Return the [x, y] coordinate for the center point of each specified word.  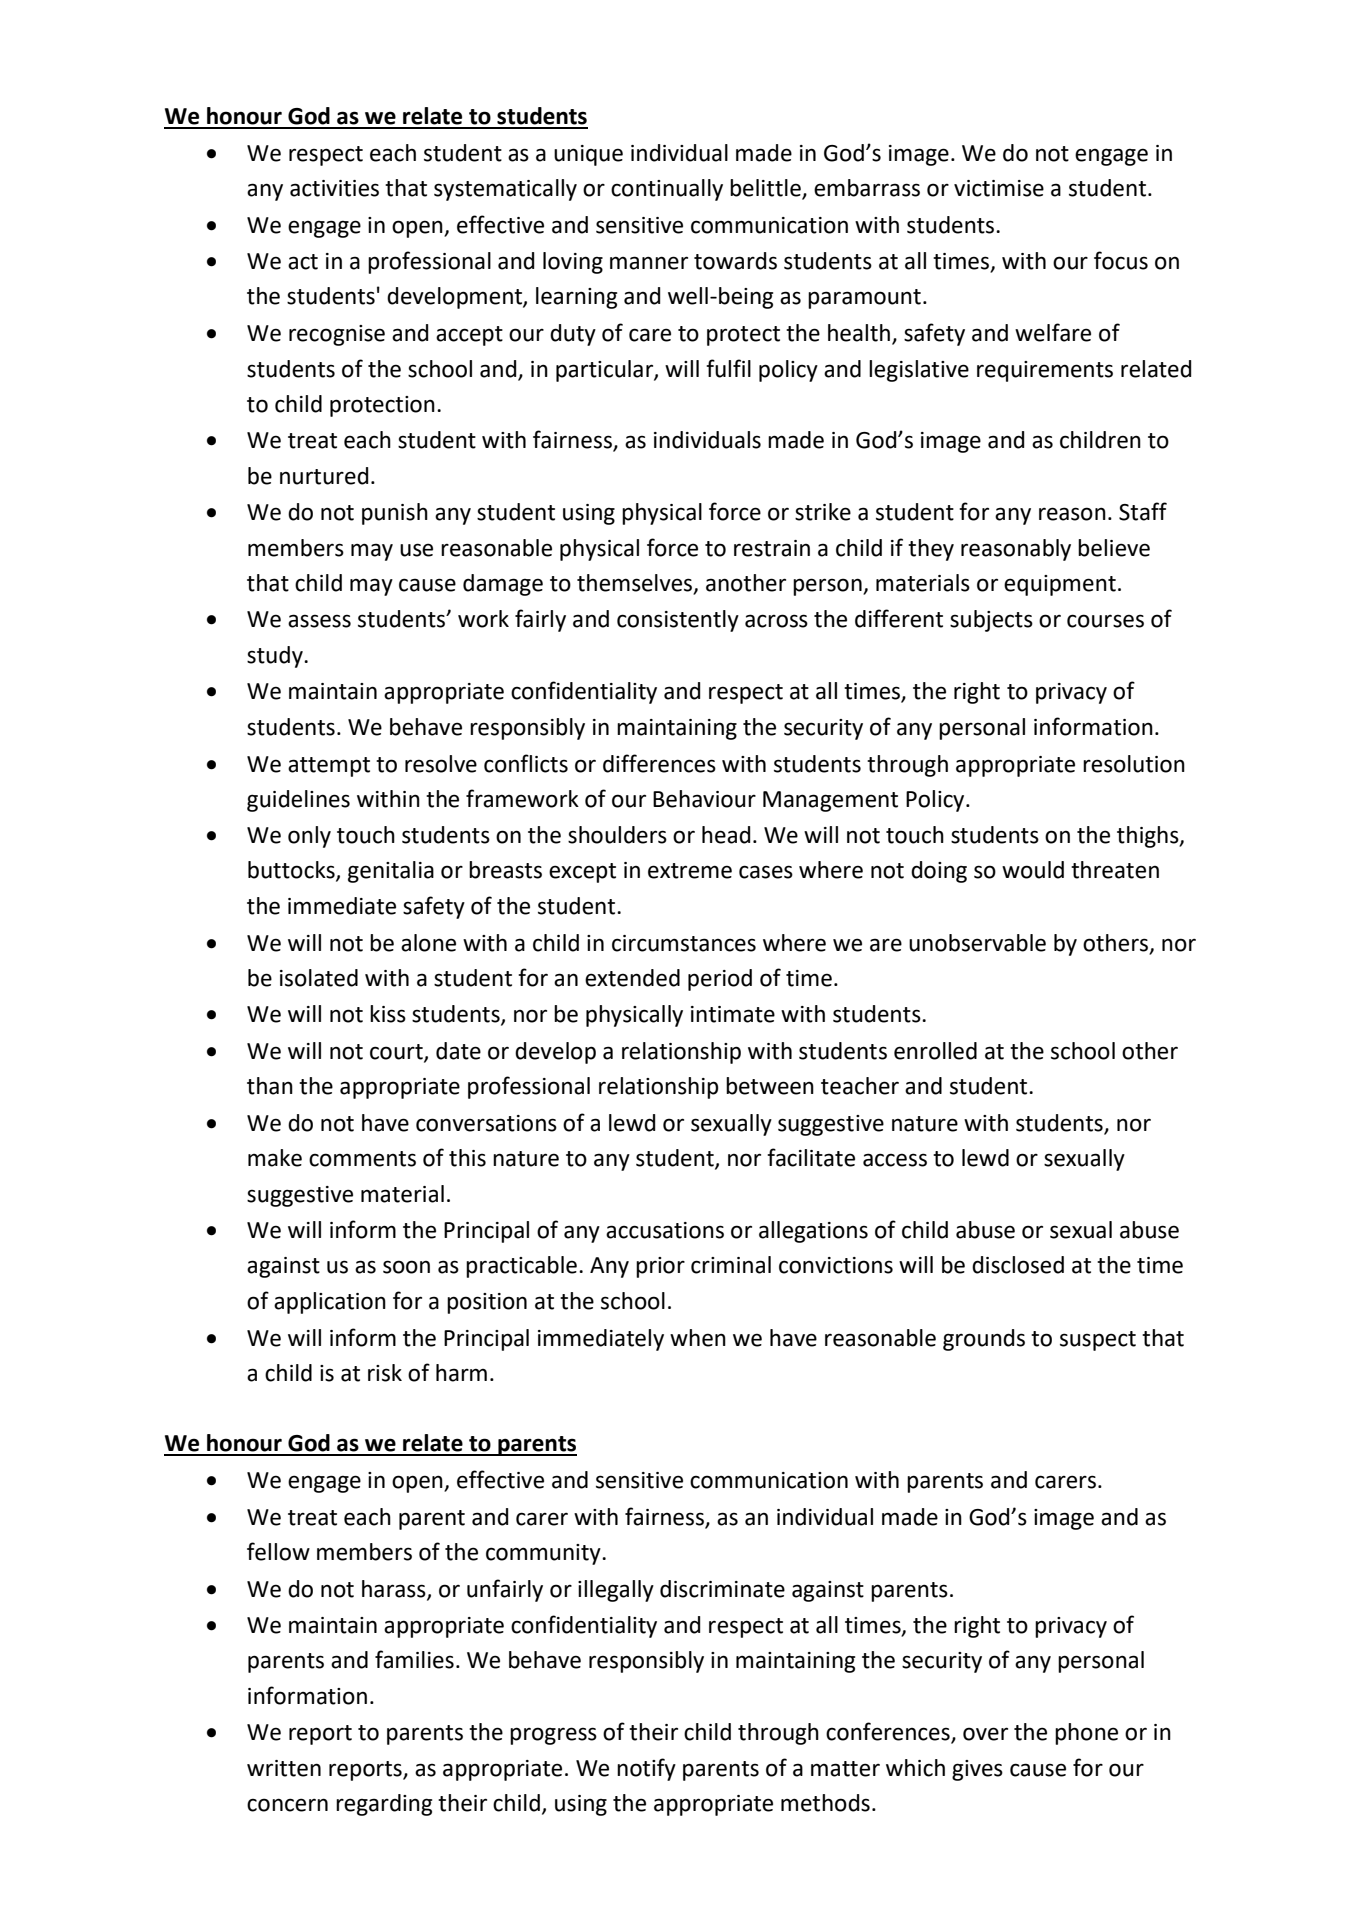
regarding [384, 1805]
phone [1086, 1734]
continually [667, 190]
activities [334, 188]
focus [1121, 260]
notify [646, 1769]
